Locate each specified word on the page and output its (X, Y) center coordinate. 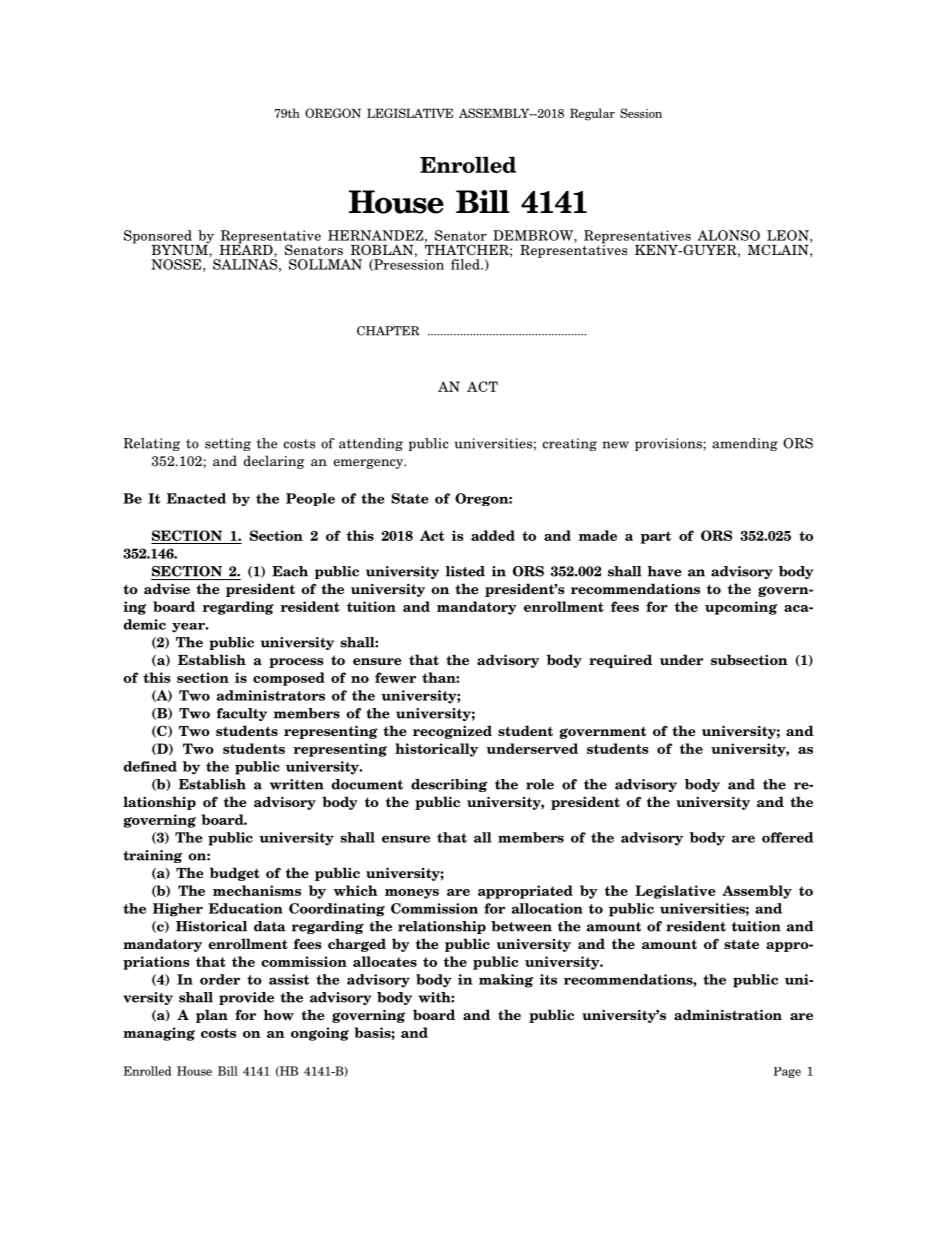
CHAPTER (388, 331)
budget (235, 874)
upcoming (741, 608)
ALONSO (729, 235)
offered (787, 837)
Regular (592, 114)
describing (449, 785)
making (506, 981)
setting (228, 444)
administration (728, 1014)
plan (212, 1016)
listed (465, 571)
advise (167, 588)
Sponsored (159, 238)
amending (745, 444)
